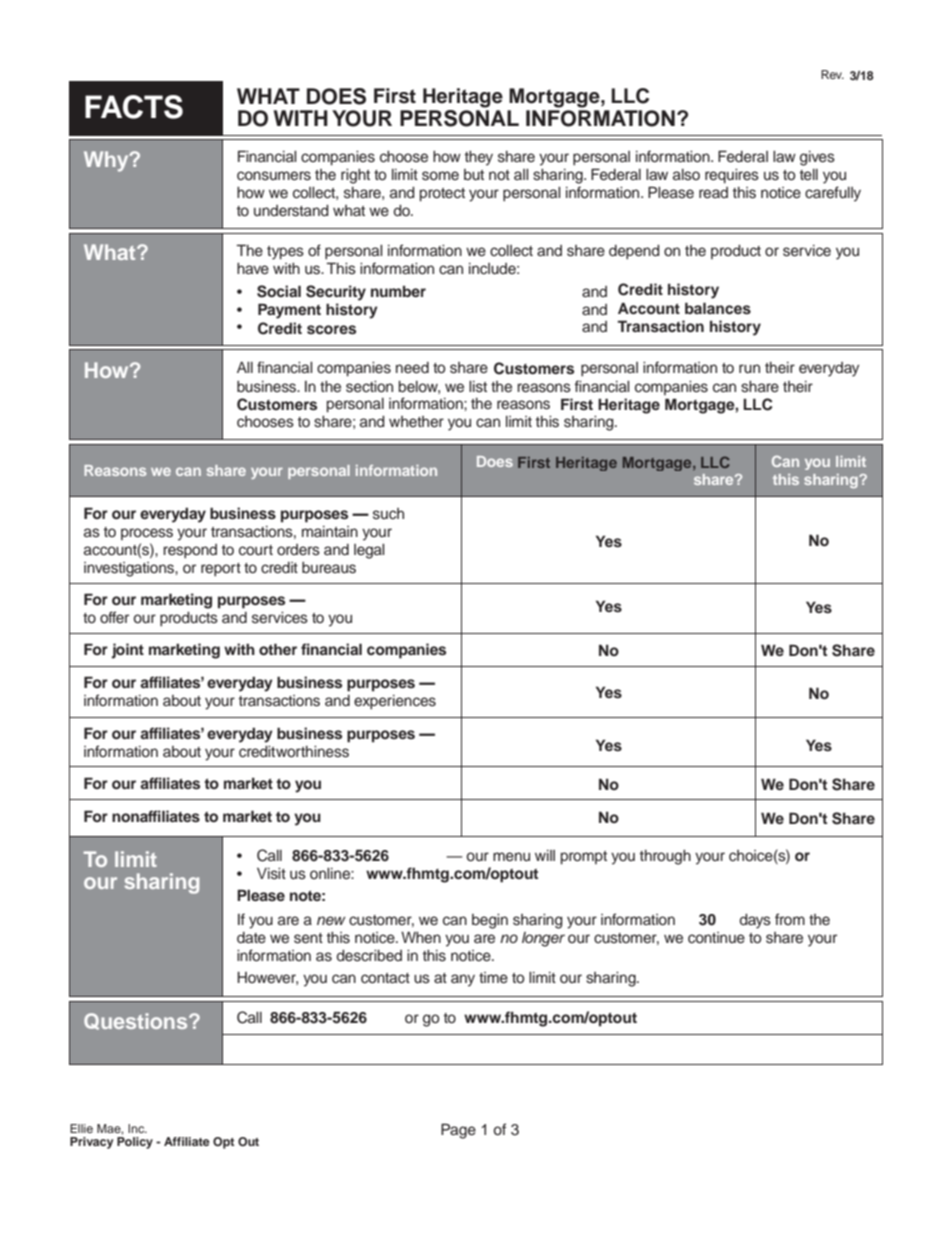 This screenshot has width=952, height=1233. Describe the element at coordinates (134, 107) in the screenshot. I see `FACTS` at that location.
